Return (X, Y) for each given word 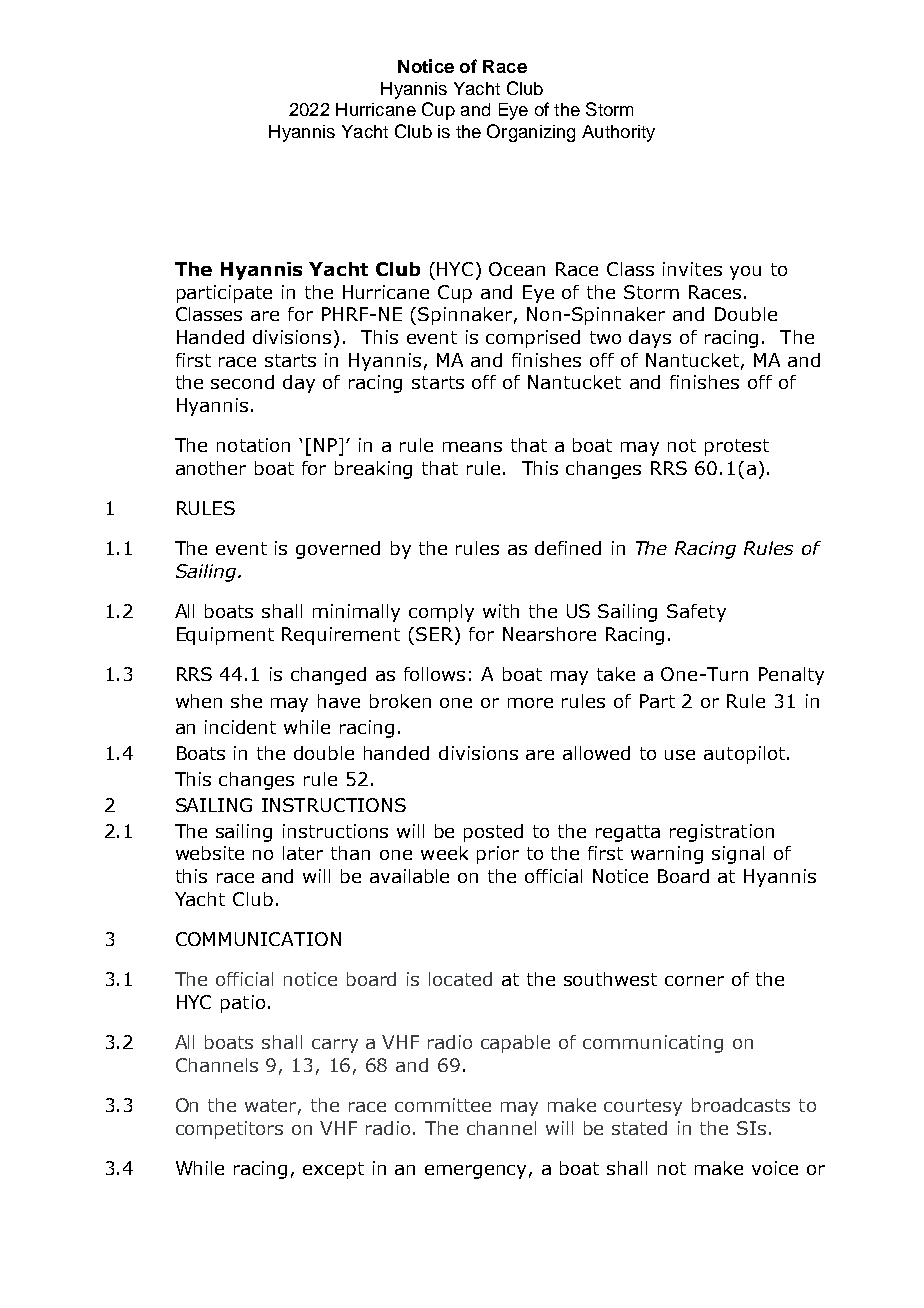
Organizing (531, 133)
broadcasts (741, 1105)
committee (443, 1105)
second (242, 382)
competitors (229, 1130)
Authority (618, 133)
